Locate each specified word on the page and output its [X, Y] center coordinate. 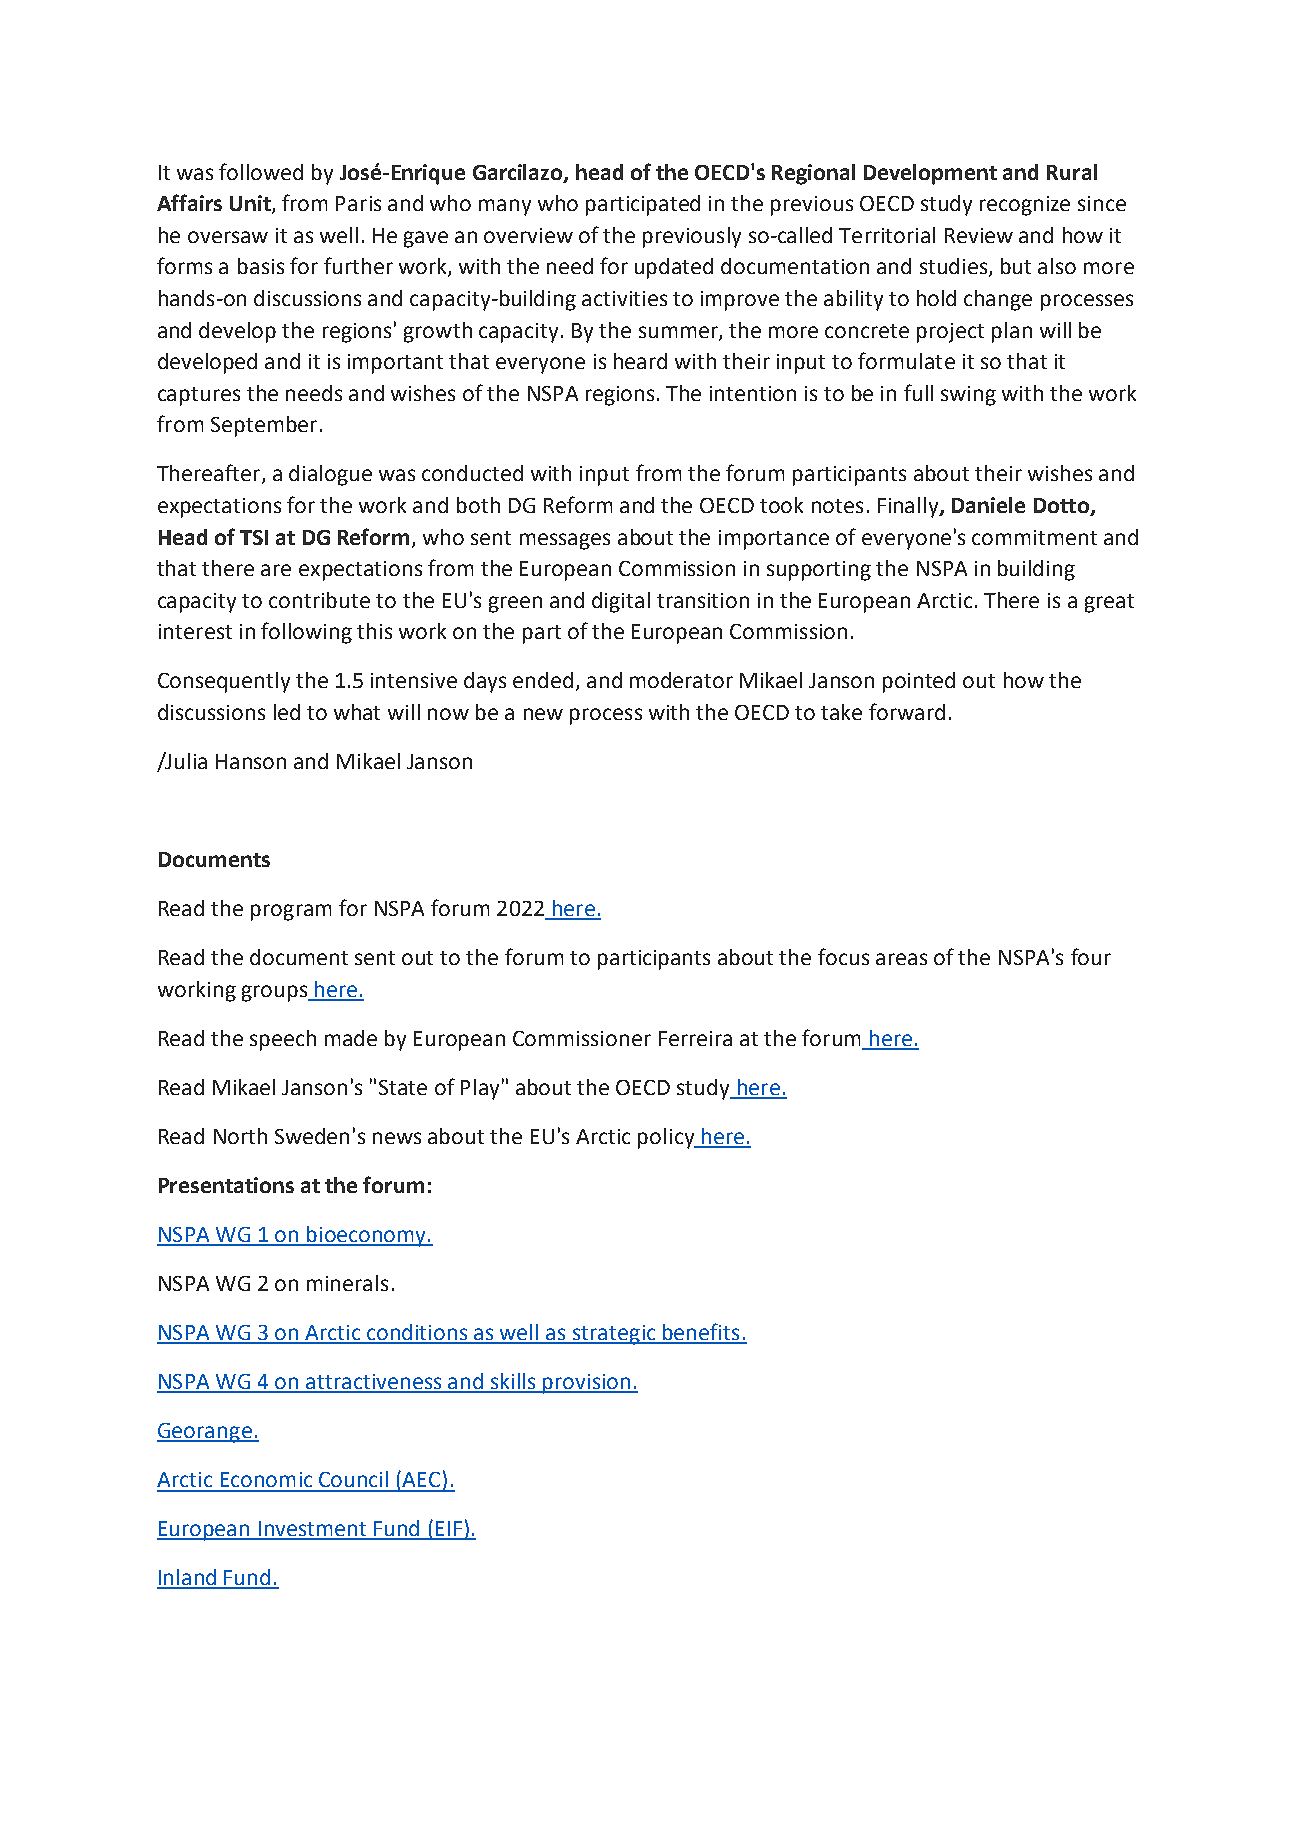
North [240, 1136]
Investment [312, 1530]
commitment [1034, 537]
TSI [254, 537]
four [1091, 956]
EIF [449, 1530]
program [291, 912]
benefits [701, 1333]
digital [621, 602]
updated [674, 268]
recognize [1025, 206]
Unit [251, 204]
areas [901, 959]
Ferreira [695, 1038]
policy [667, 1138]
